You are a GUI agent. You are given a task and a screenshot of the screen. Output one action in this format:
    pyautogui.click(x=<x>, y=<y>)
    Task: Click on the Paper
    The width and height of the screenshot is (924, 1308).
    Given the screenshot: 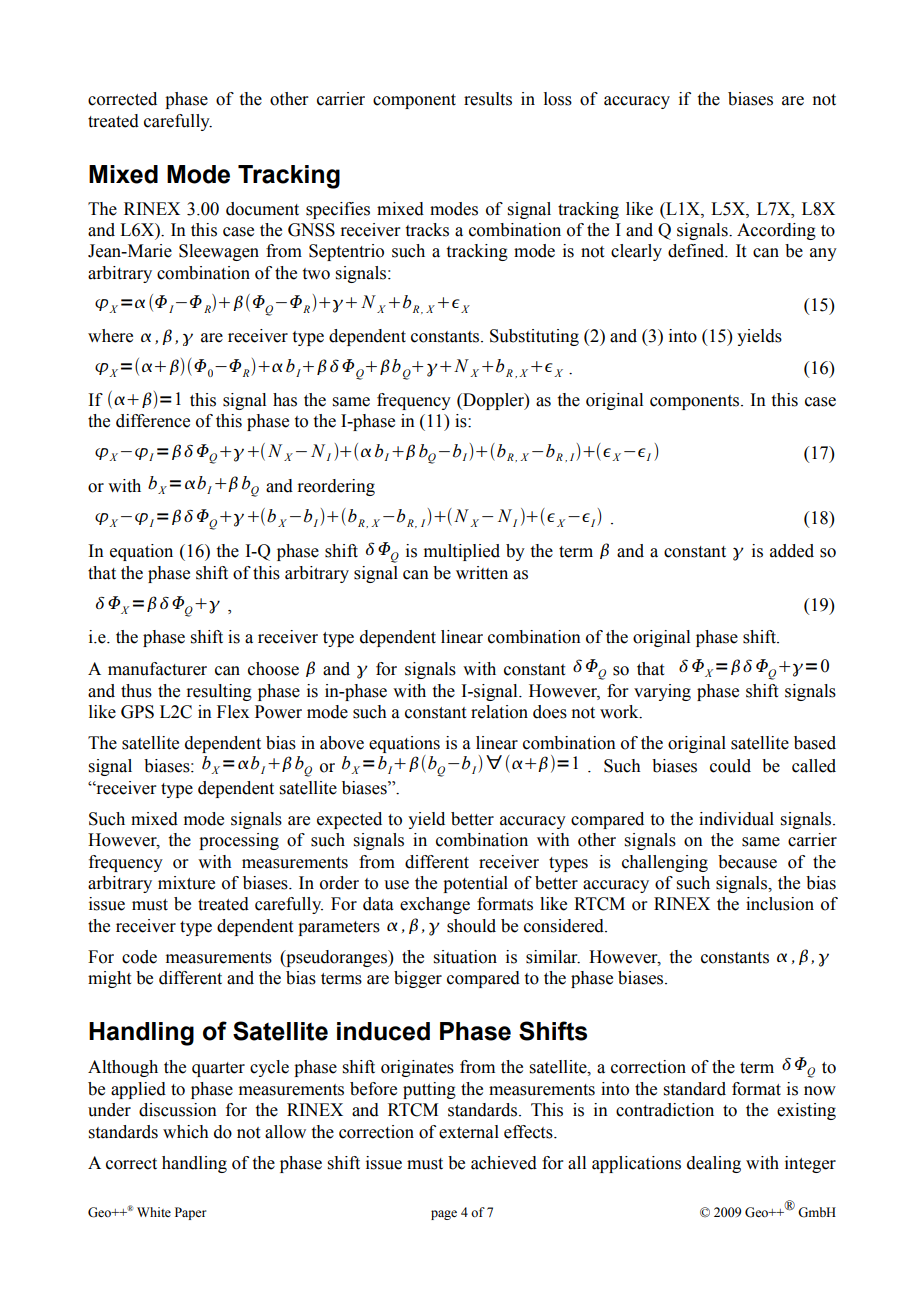 What is the action you would take?
    pyautogui.click(x=190, y=1213)
